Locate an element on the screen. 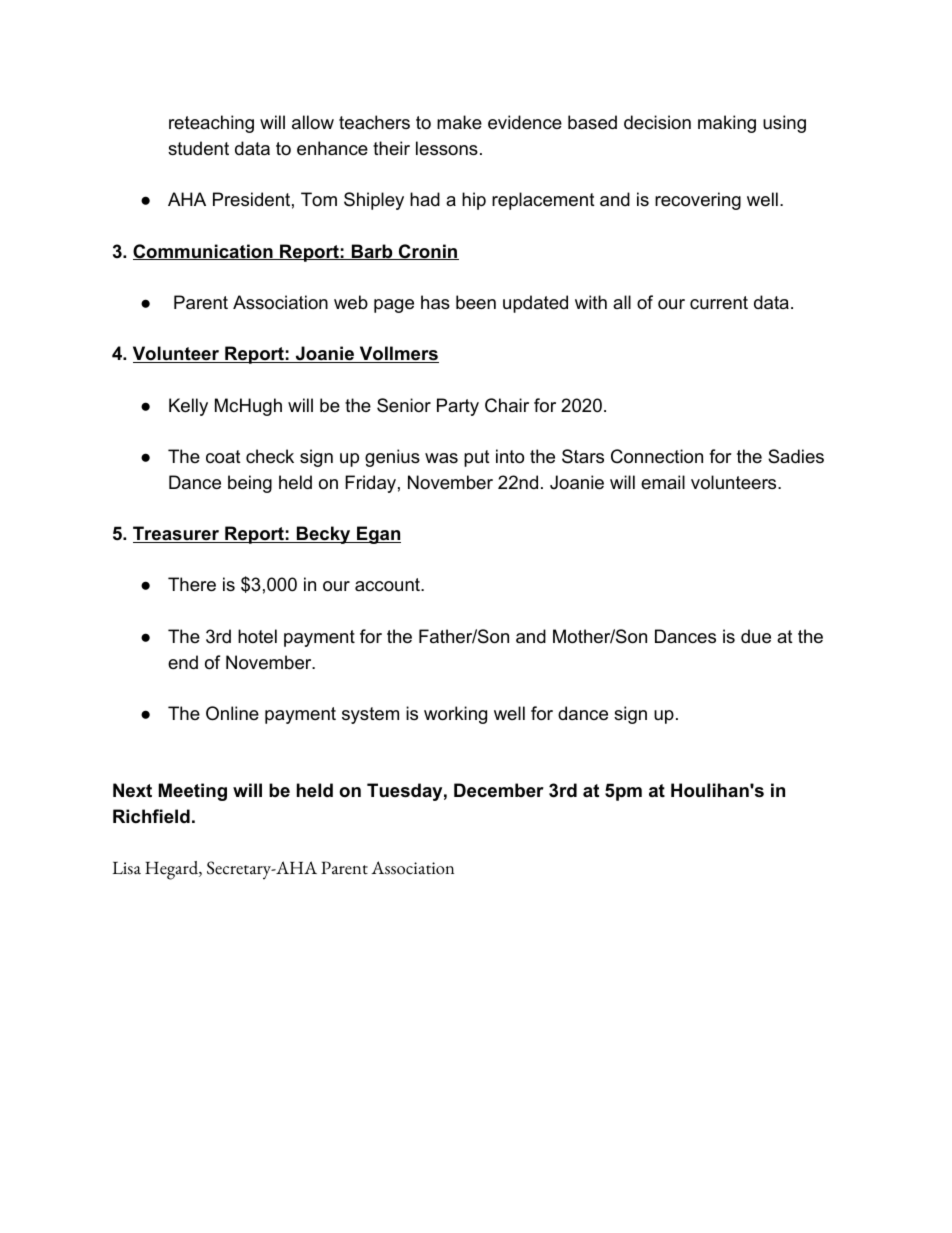 The width and height of the screenshot is (952, 1233). lessons is located at coordinates (447, 148).
